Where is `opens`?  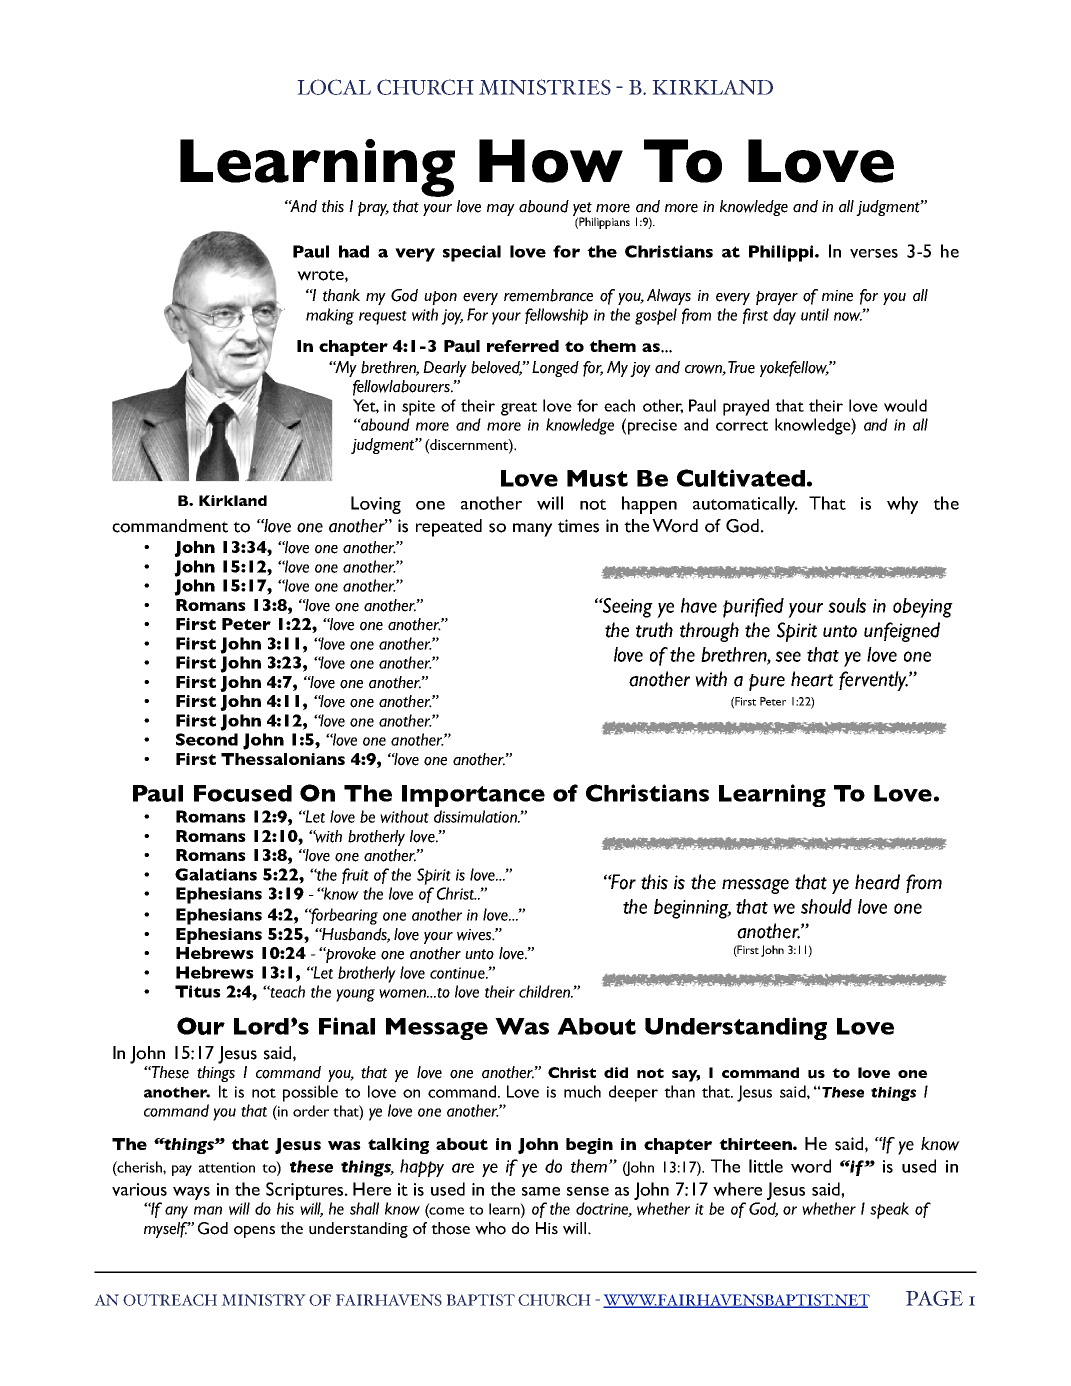 opens is located at coordinates (254, 1232).
